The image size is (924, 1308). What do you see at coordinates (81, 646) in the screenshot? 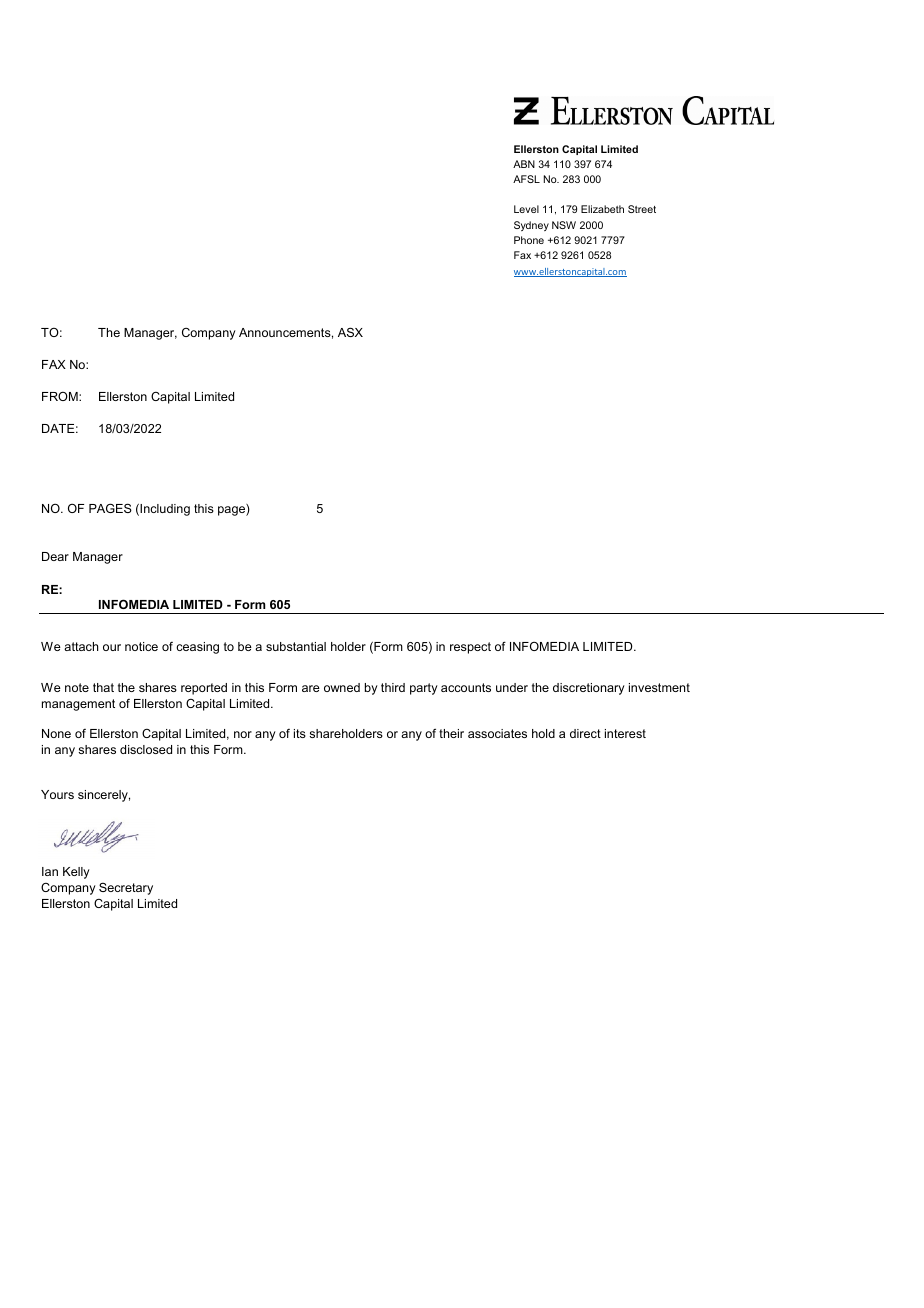
I see `attach` at bounding box center [81, 646].
